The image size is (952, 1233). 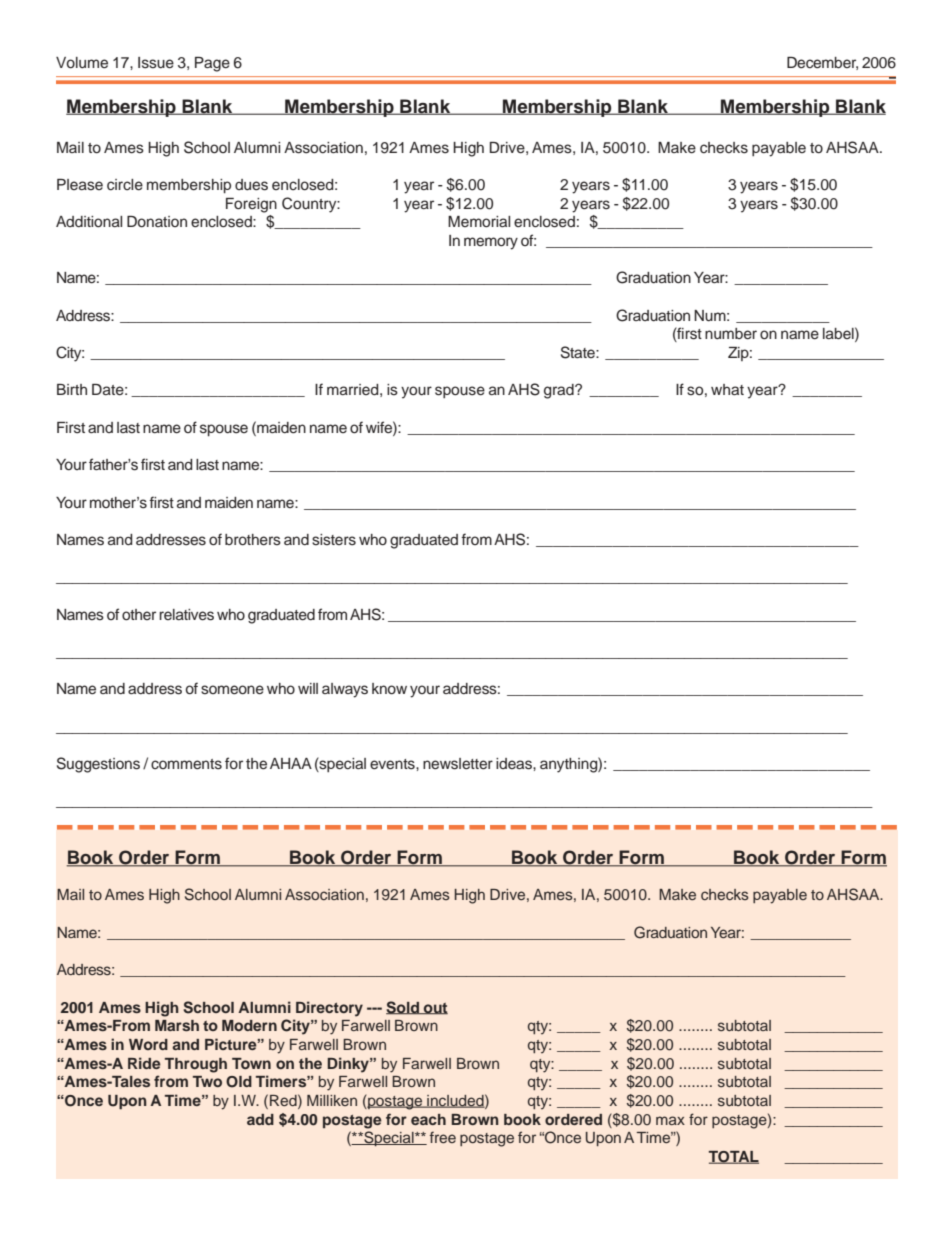 I want to click on Memorial, so click(x=479, y=221).
